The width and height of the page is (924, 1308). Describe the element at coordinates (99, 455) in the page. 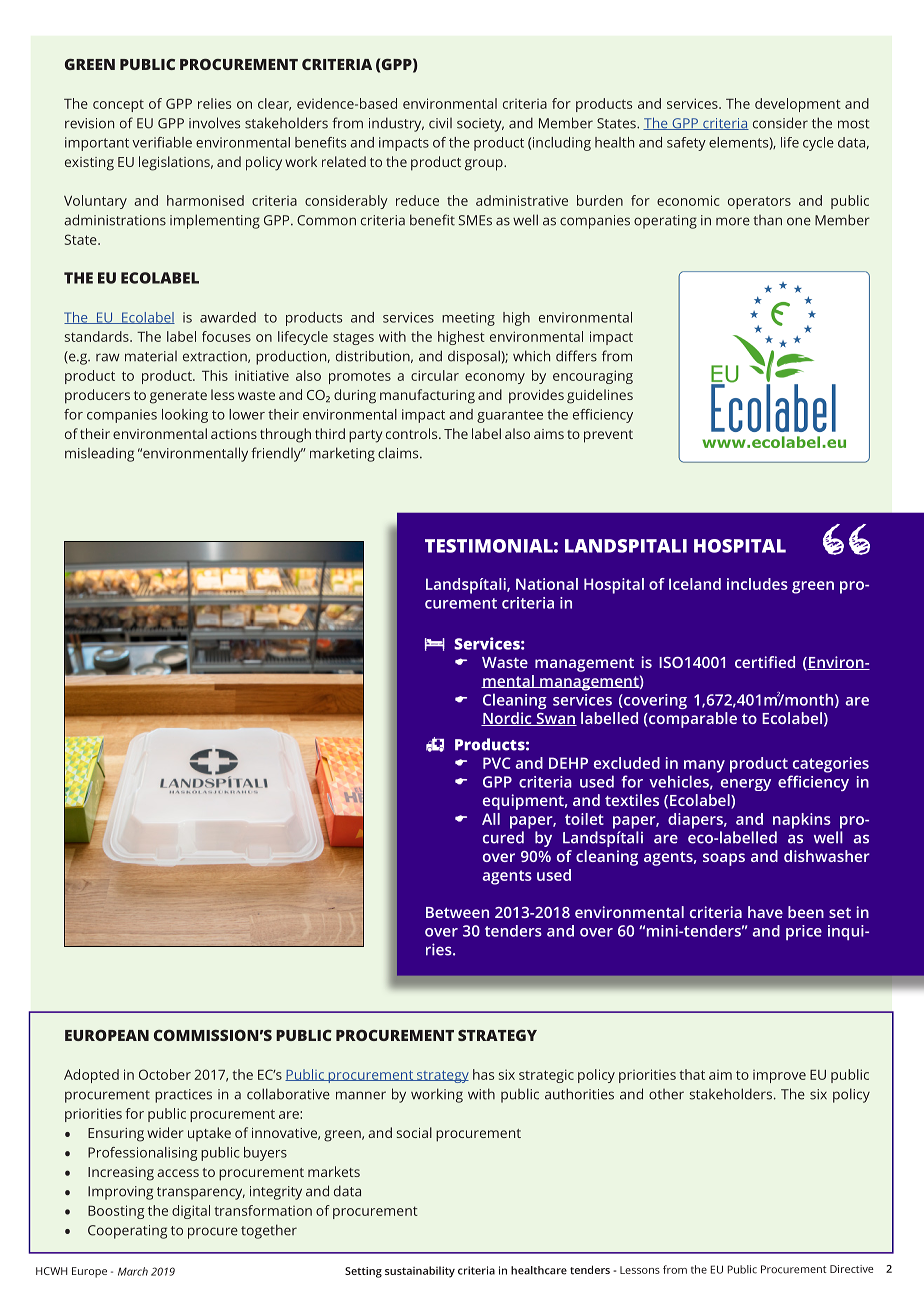

I see `misleading` at that location.
